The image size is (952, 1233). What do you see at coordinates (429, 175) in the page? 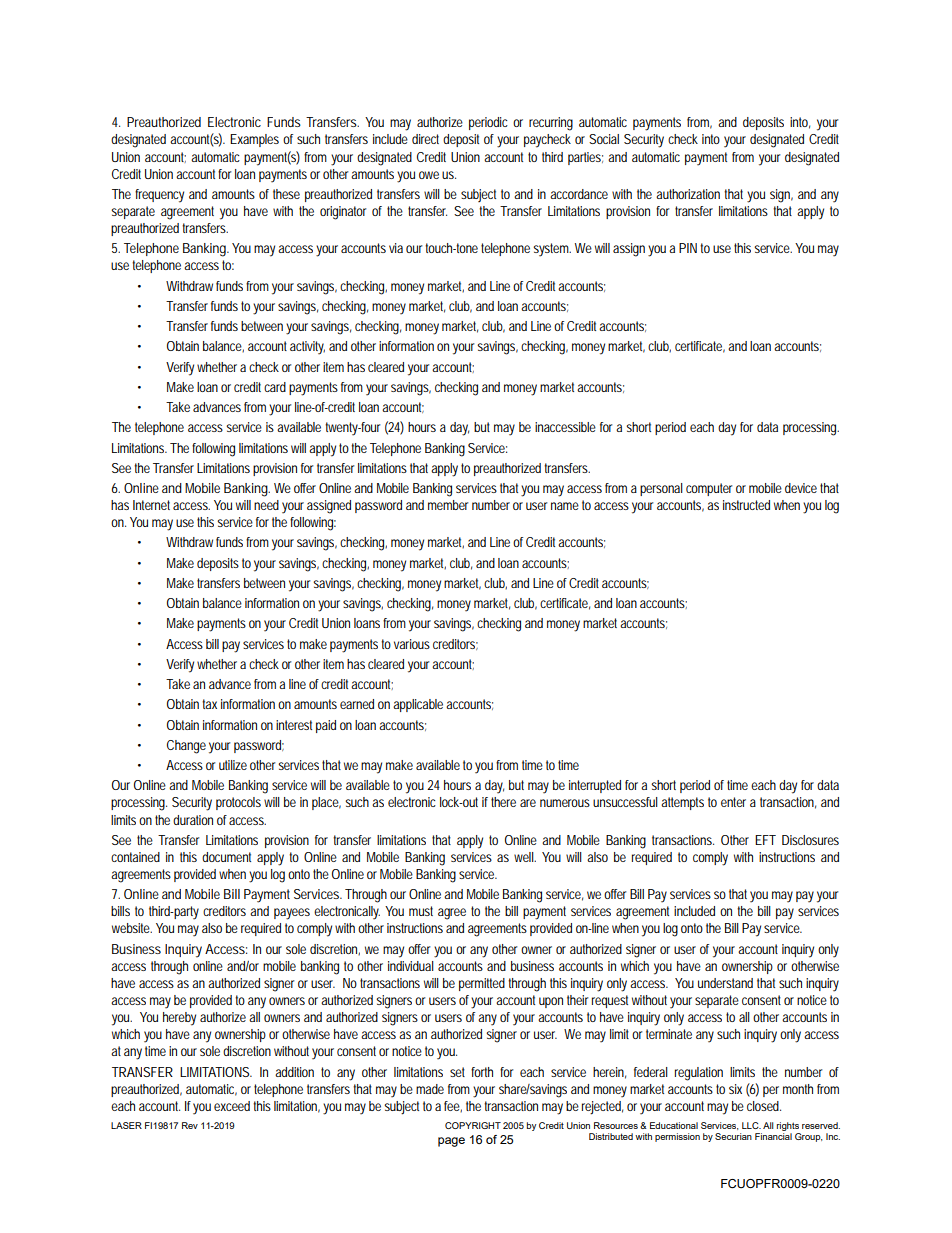
I see `owe` at bounding box center [429, 175].
